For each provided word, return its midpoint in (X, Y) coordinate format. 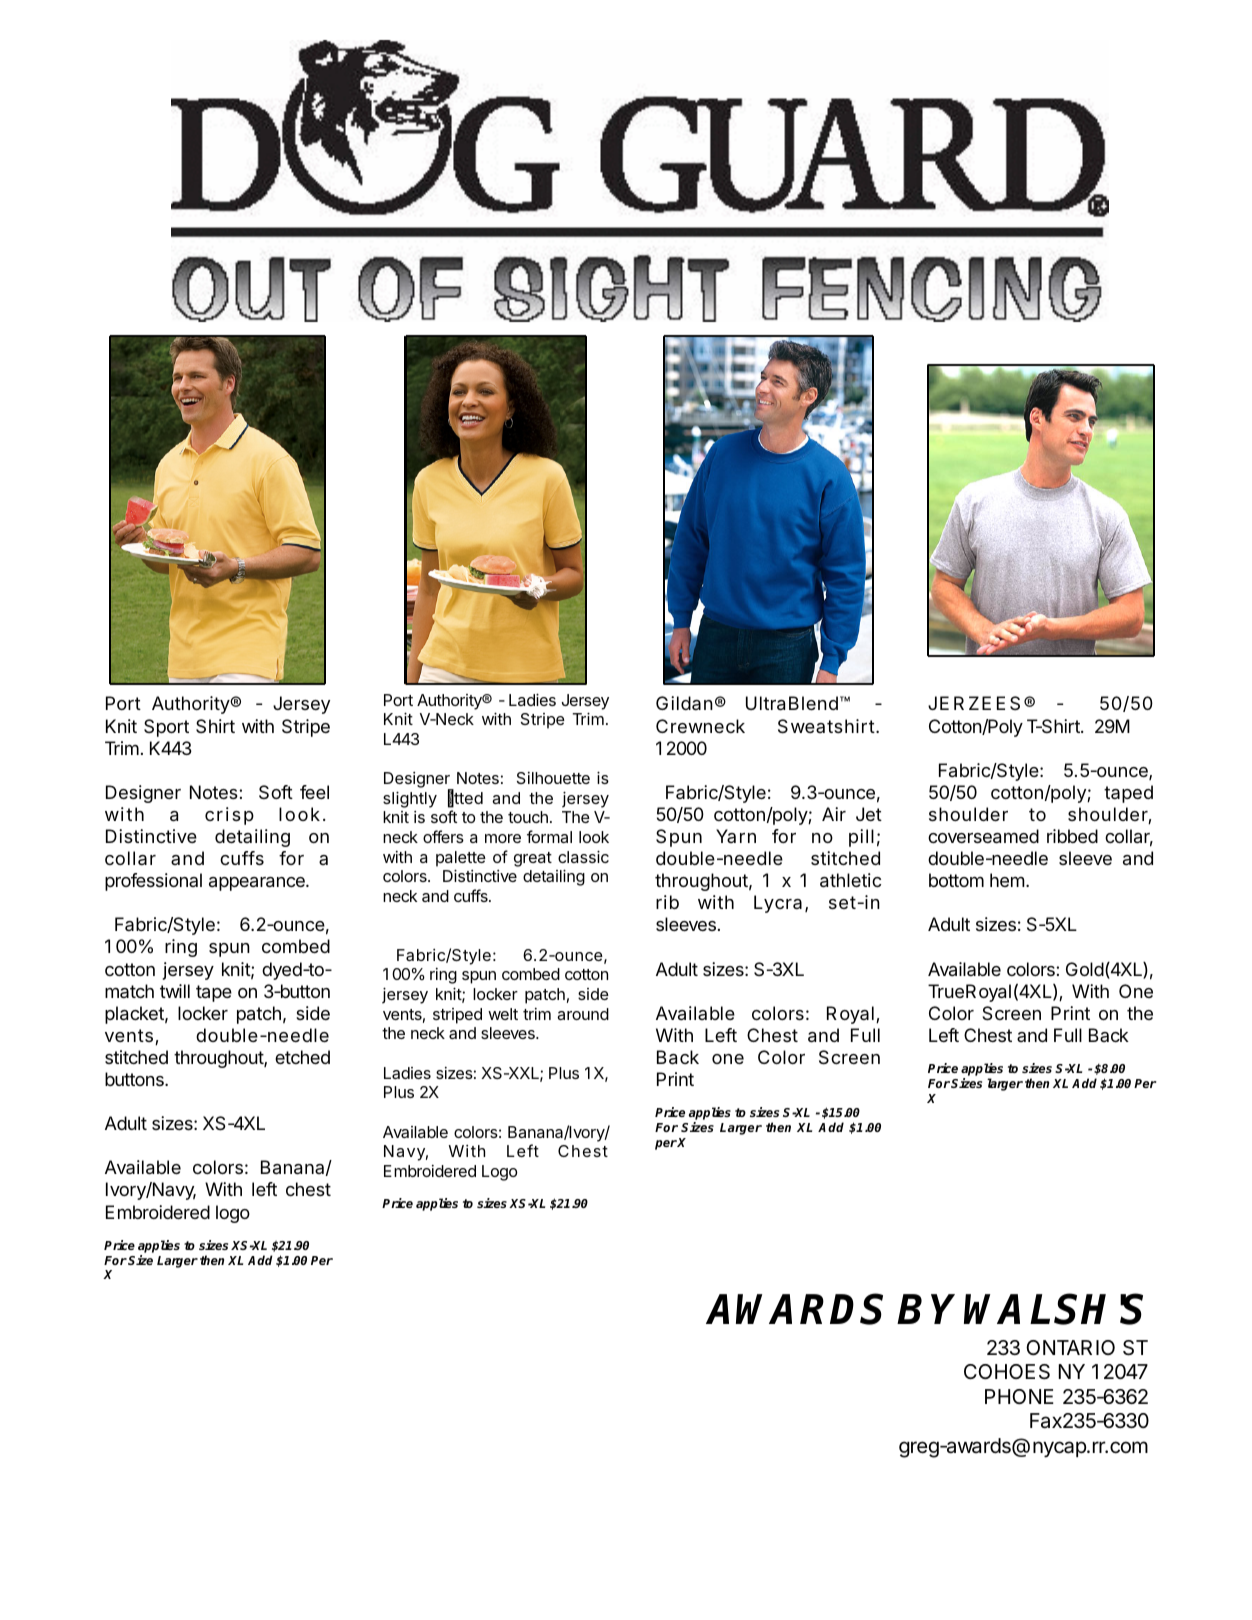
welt (503, 1014)
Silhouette (553, 778)
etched (302, 1057)
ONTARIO (1070, 1347)
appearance (258, 884)
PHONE (1019, 1396)
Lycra (778, 904)
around (583, 1014)
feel (314, 792)
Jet (869, 814)
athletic (850, 880)
